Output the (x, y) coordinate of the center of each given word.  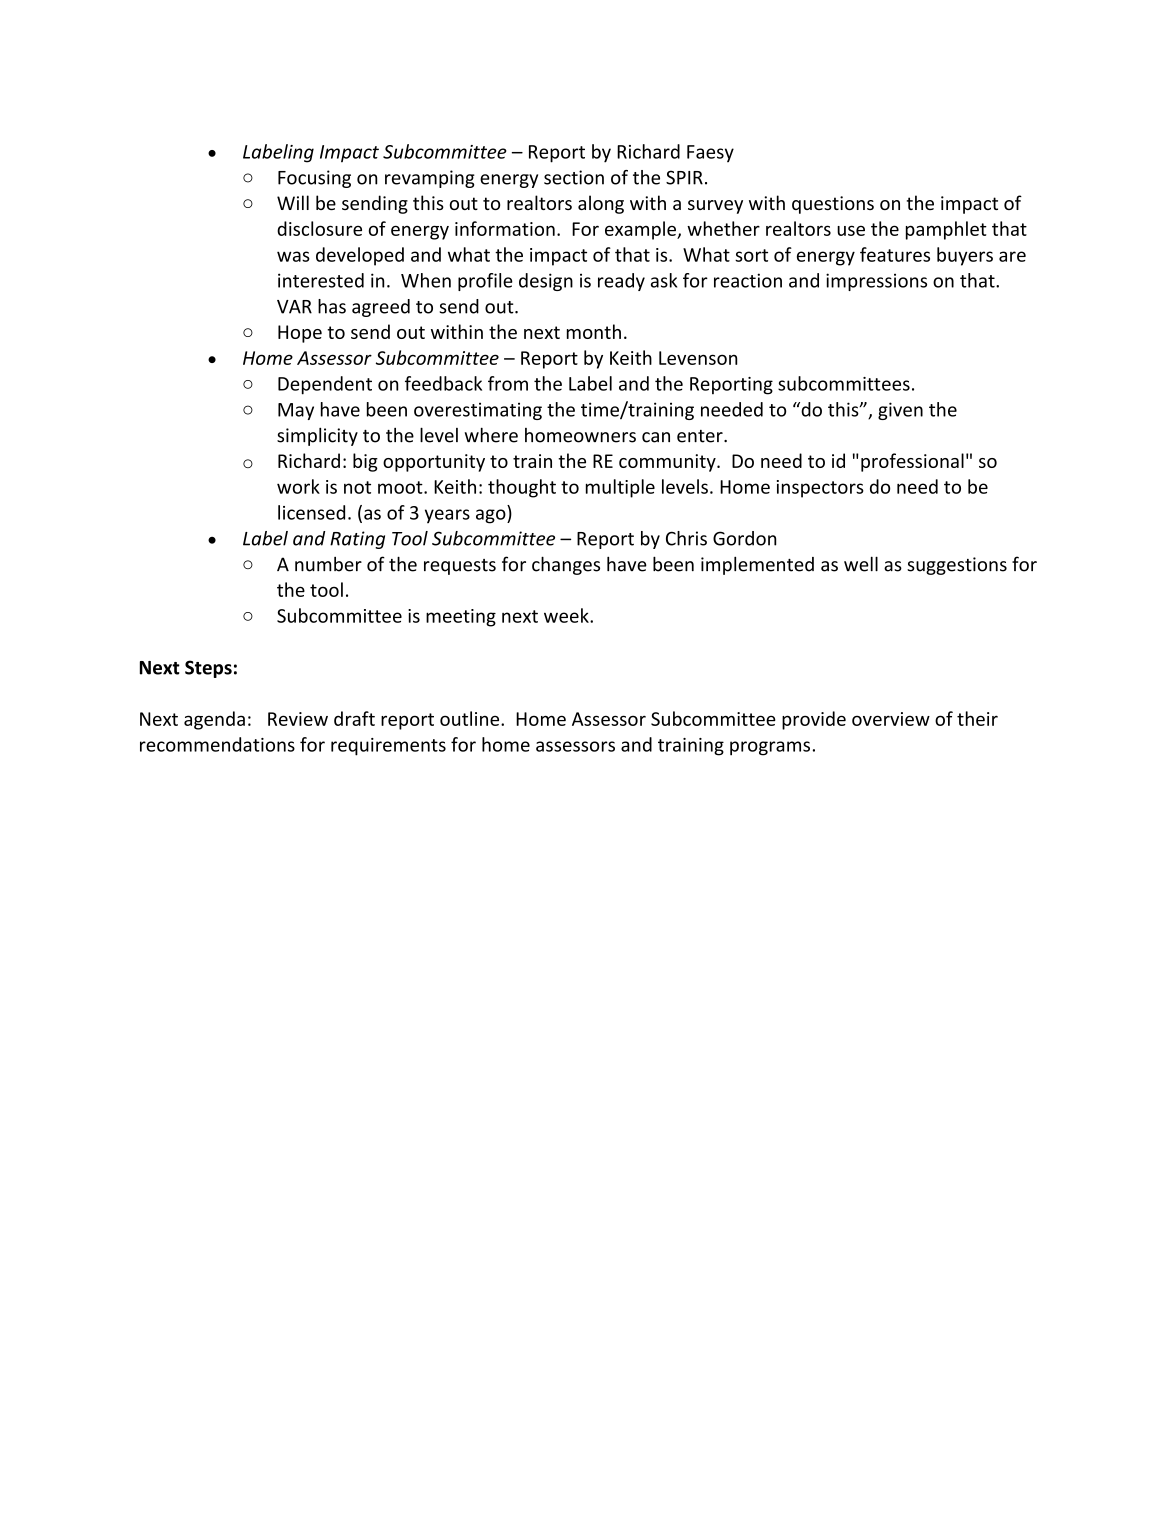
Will (293, 202)
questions (833, 205)
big (365, 462)
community (668, 463)
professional (912, 462)
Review (298, 719)
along (601, 204)
